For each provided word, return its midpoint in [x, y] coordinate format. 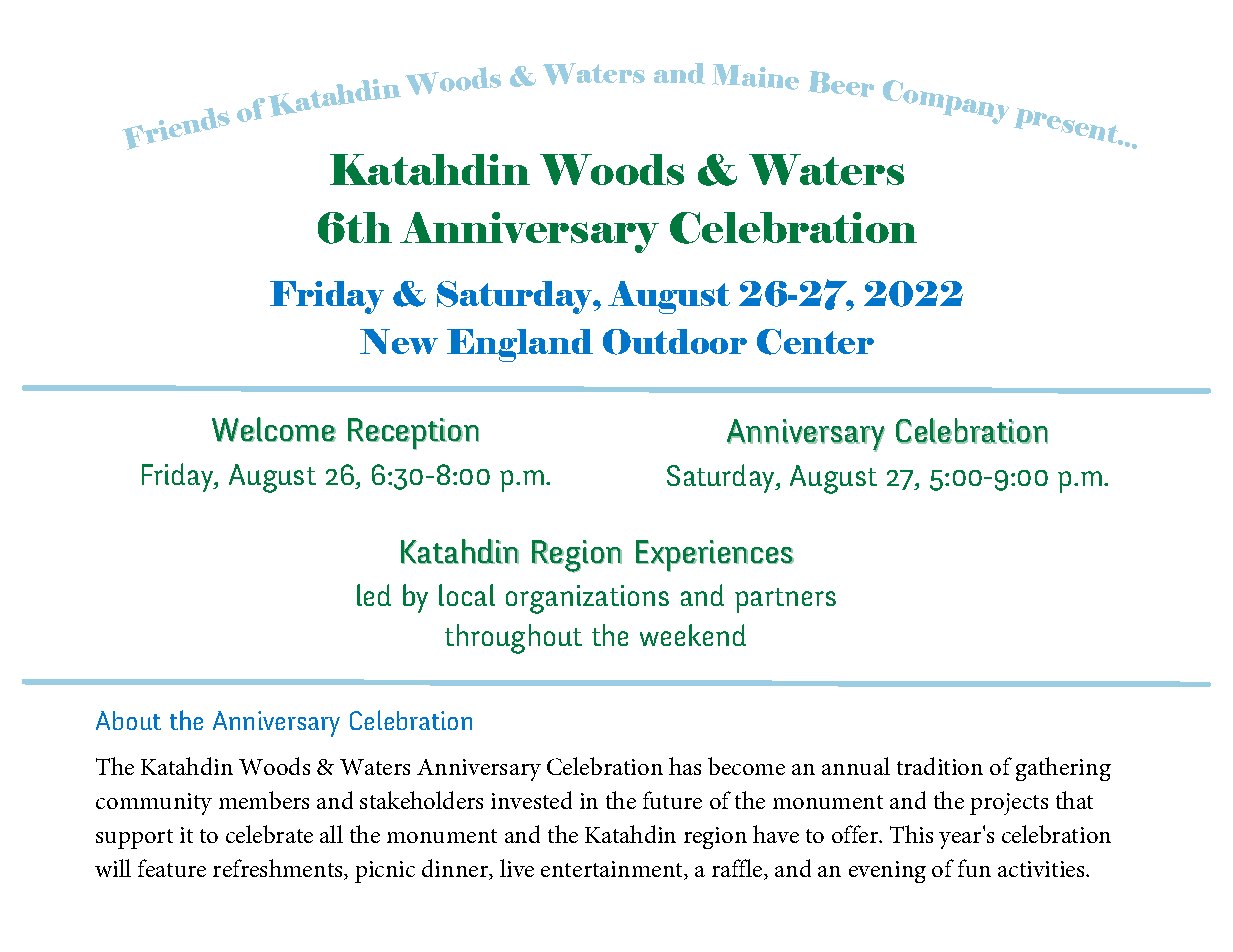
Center [815, 342]
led [374, 595]
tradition [940, 766]
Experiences [715, 556]
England [520, 345]
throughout [513, 639]
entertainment [613, 870]
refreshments [279, 869]
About [128, 720]
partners [785, 600]
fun [974, 868]
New [399, 341]
